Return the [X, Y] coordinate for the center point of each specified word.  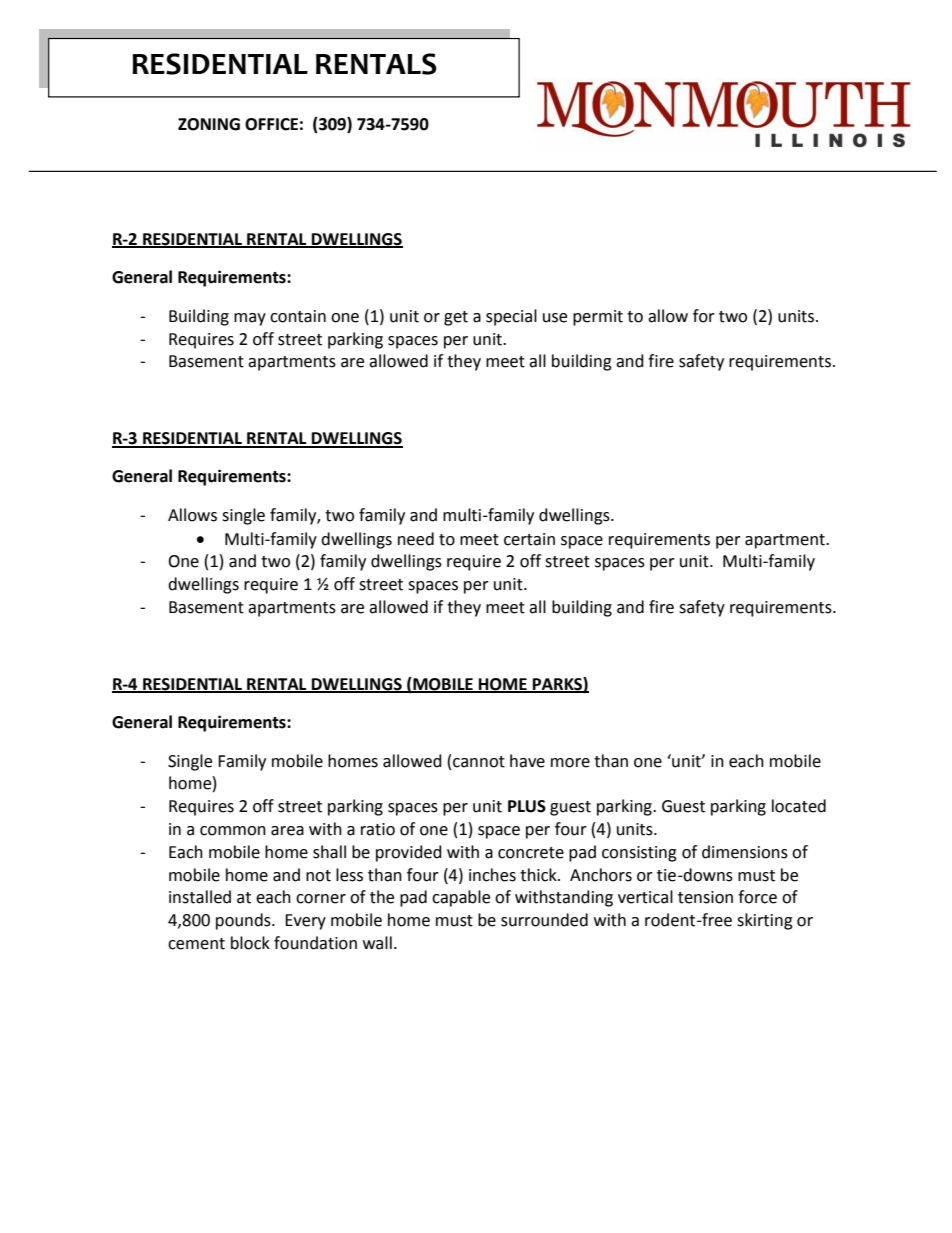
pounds [244, 921]
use [555, 318]
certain [529, 539]
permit [598, 318]
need [416, 539]
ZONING [209, 124]
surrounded [544, 920]
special [511, 317]
